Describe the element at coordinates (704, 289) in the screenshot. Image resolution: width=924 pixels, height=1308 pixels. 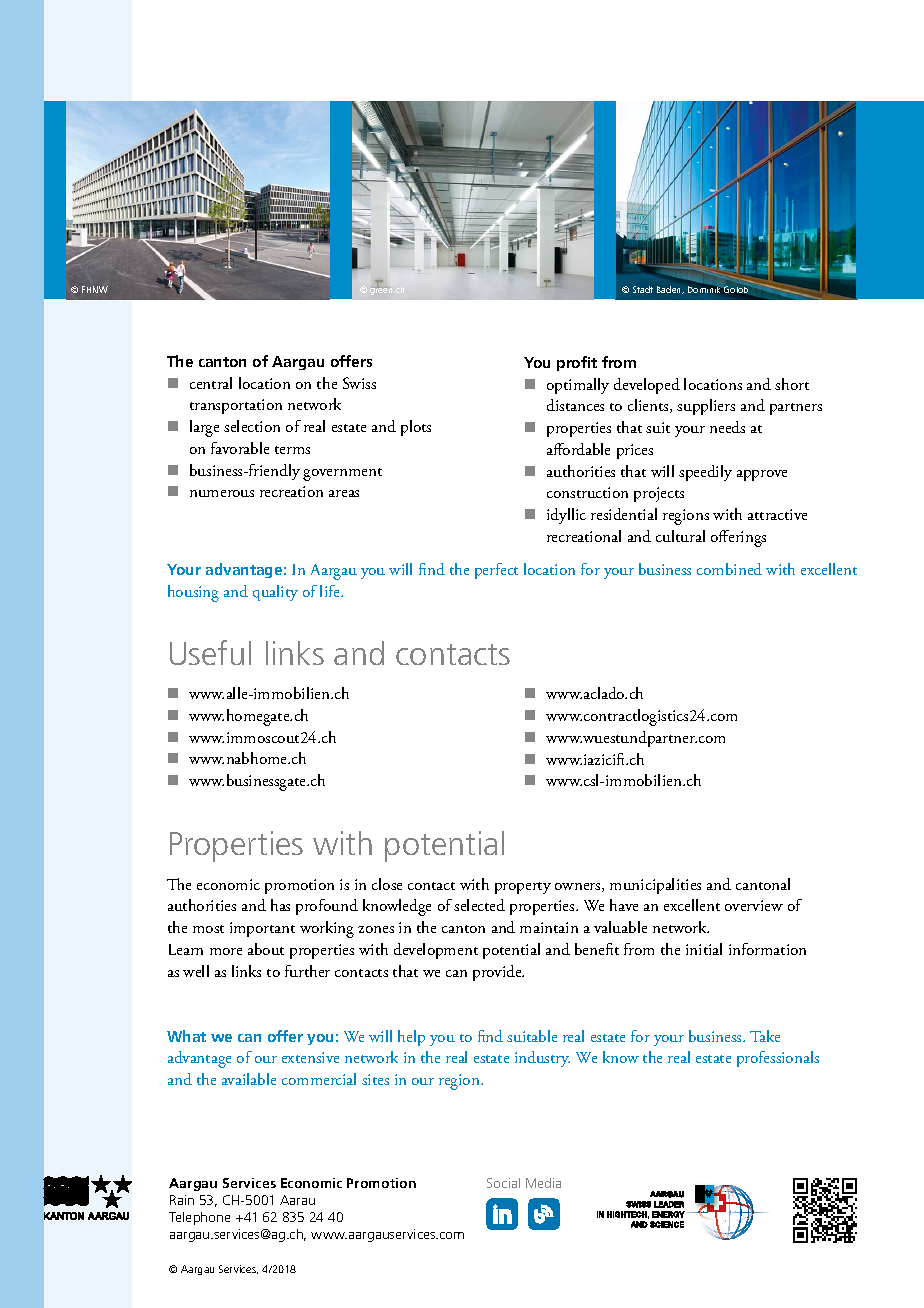
I see `Dominik` at that location.
